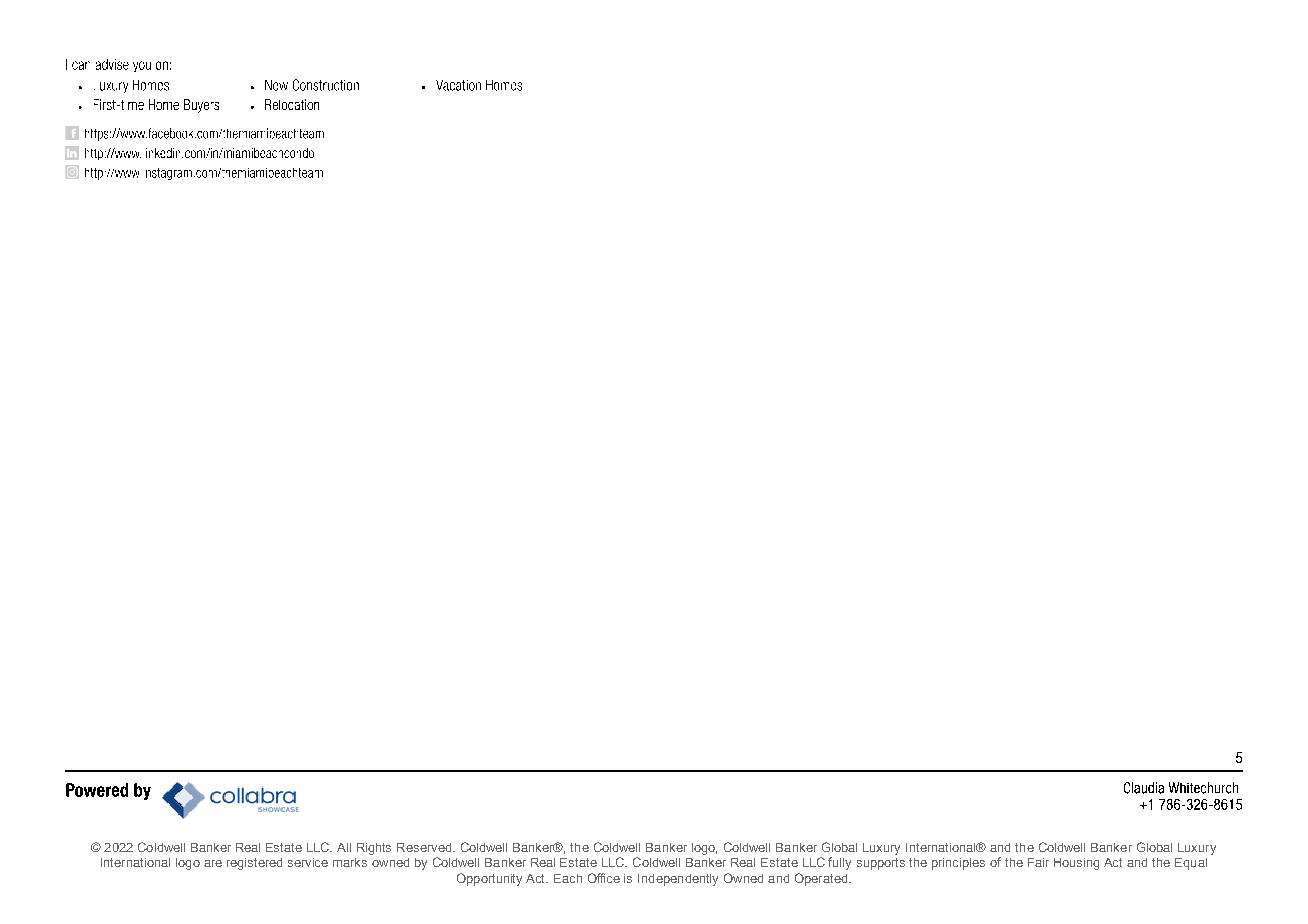 The image size is (1308, 924). Describe the element at coordinates (1144, 788) in the screenshot. I see `Claudia` at that location.
